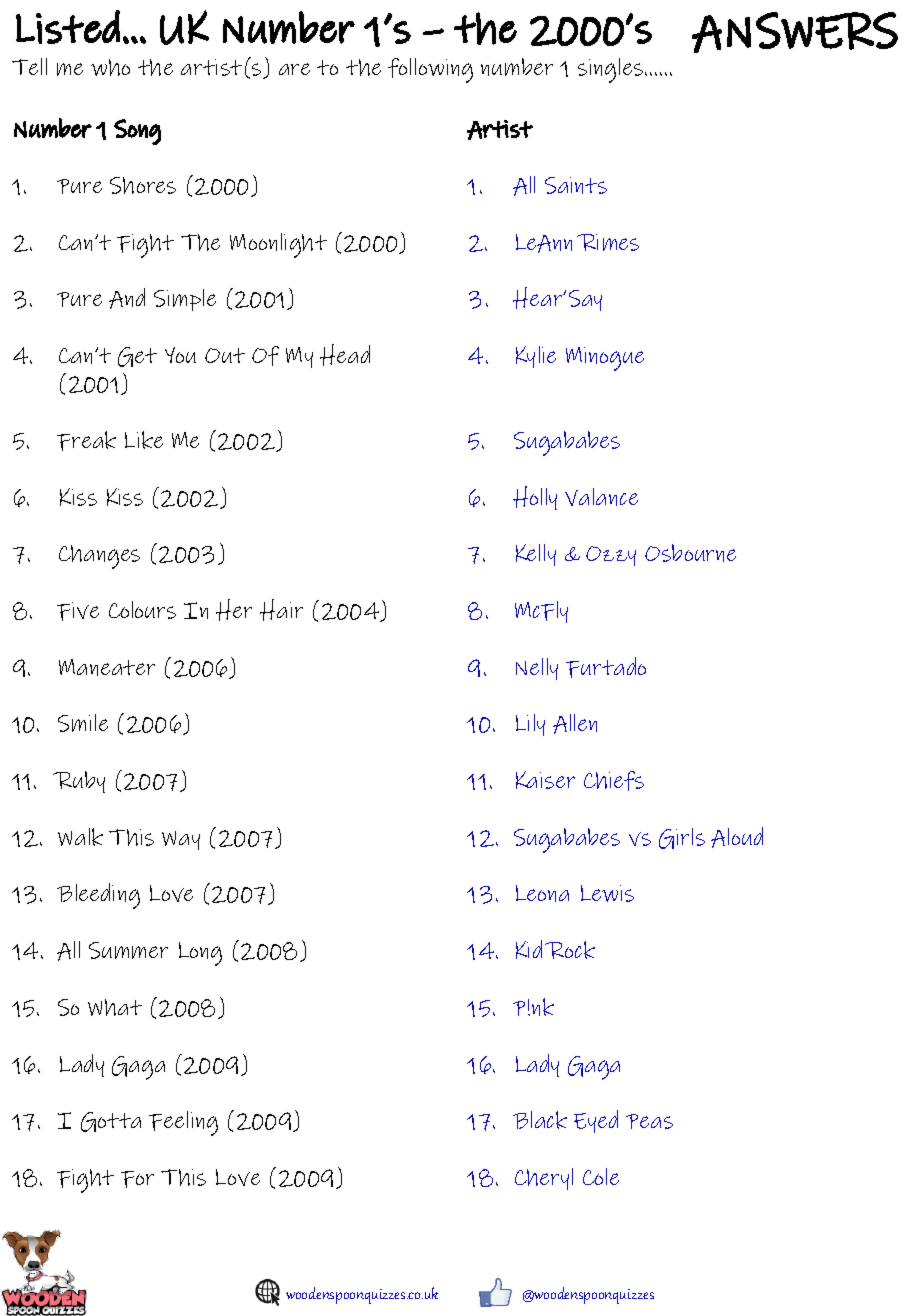 This page has width=911, height=1316. I want to click on Leona, so click(542, 893).
